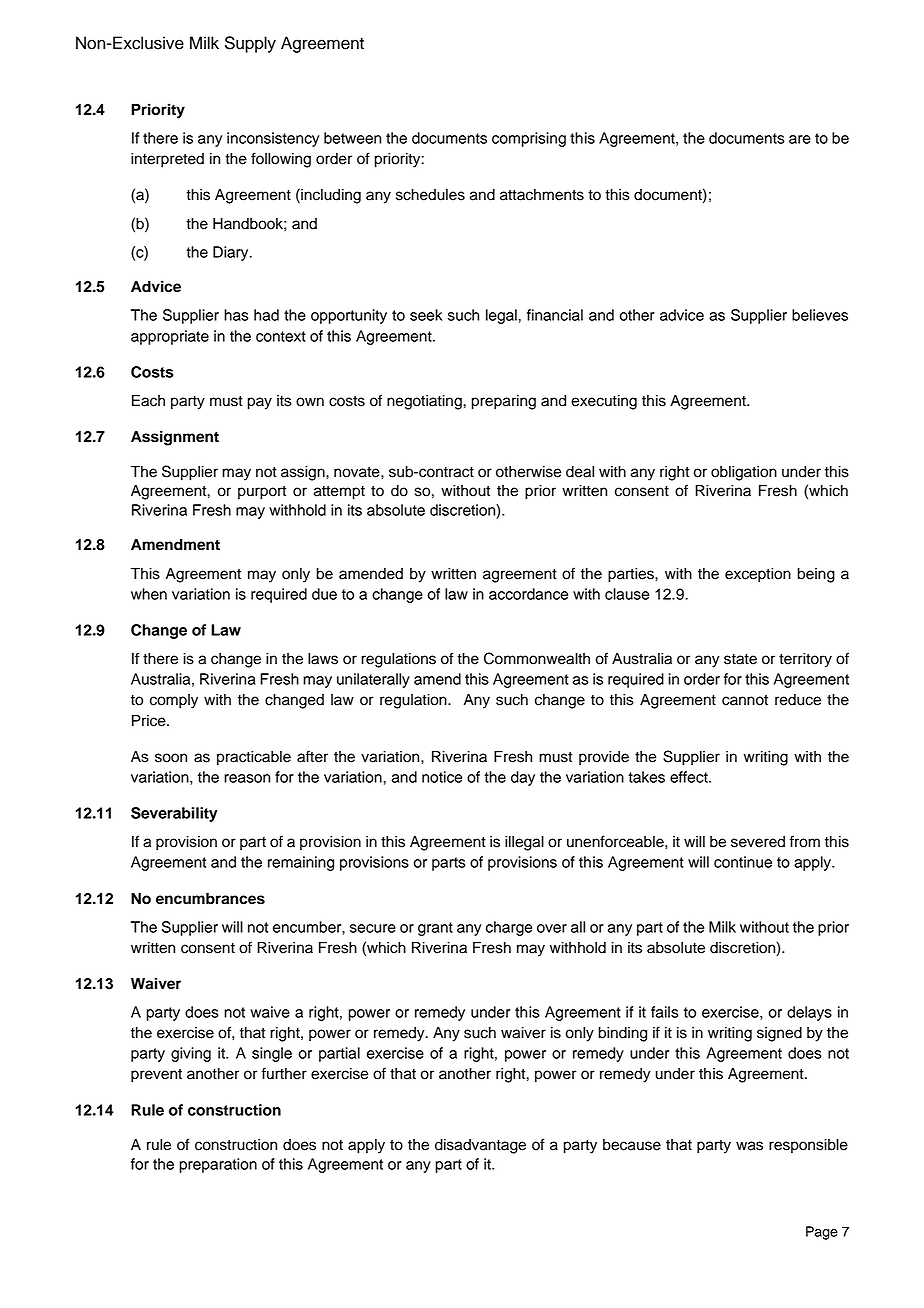 This screenshot has height=1308, width=924. Describe the element at coordinates (537, 658) in the screenshot. I see `Commonwealth` at that location.
